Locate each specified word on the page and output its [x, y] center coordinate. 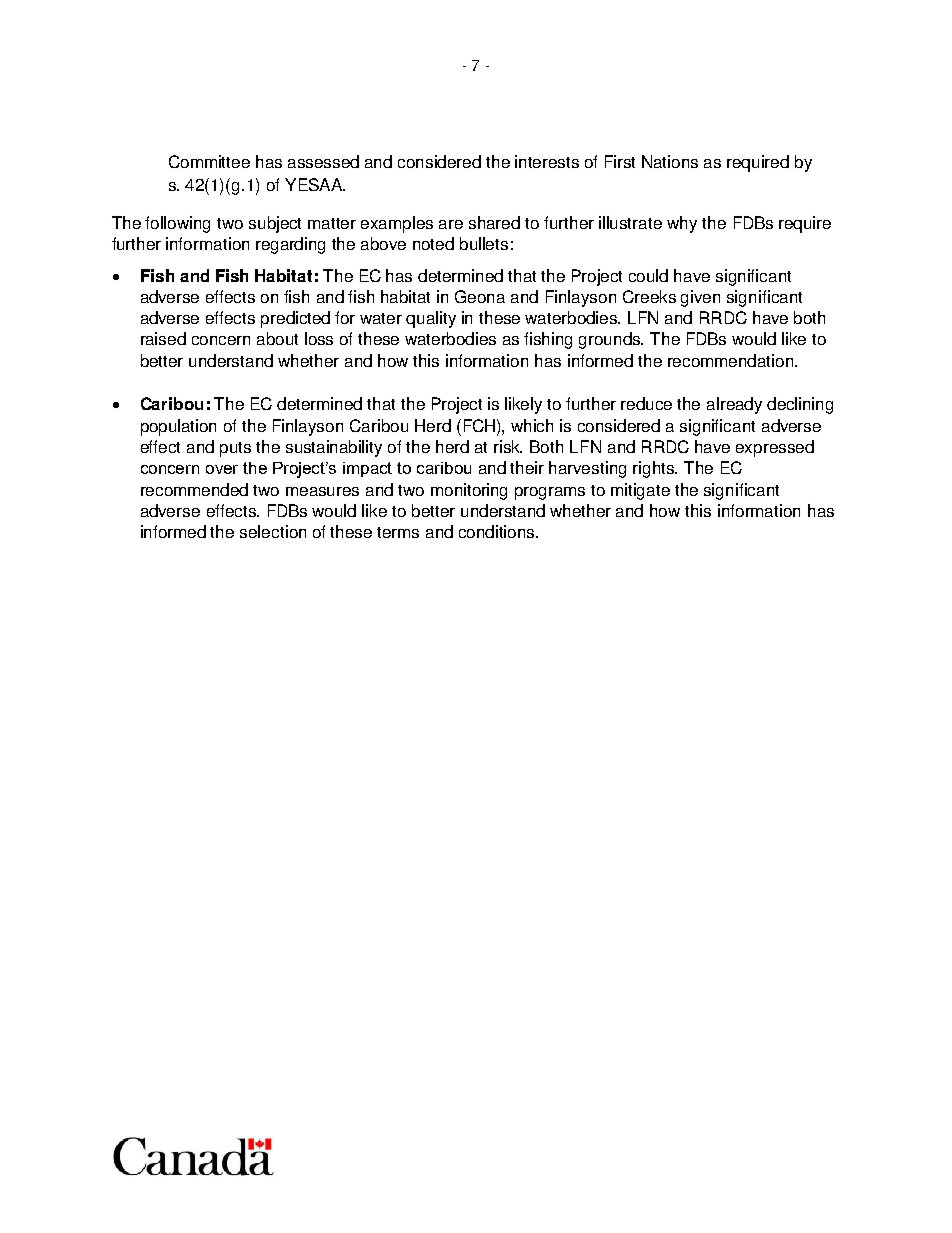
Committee [209, 161]
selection [273, 531]
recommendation [732, 360]
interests [547, 161]
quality [431, 319]
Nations [670, 161]
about [277, 338]
